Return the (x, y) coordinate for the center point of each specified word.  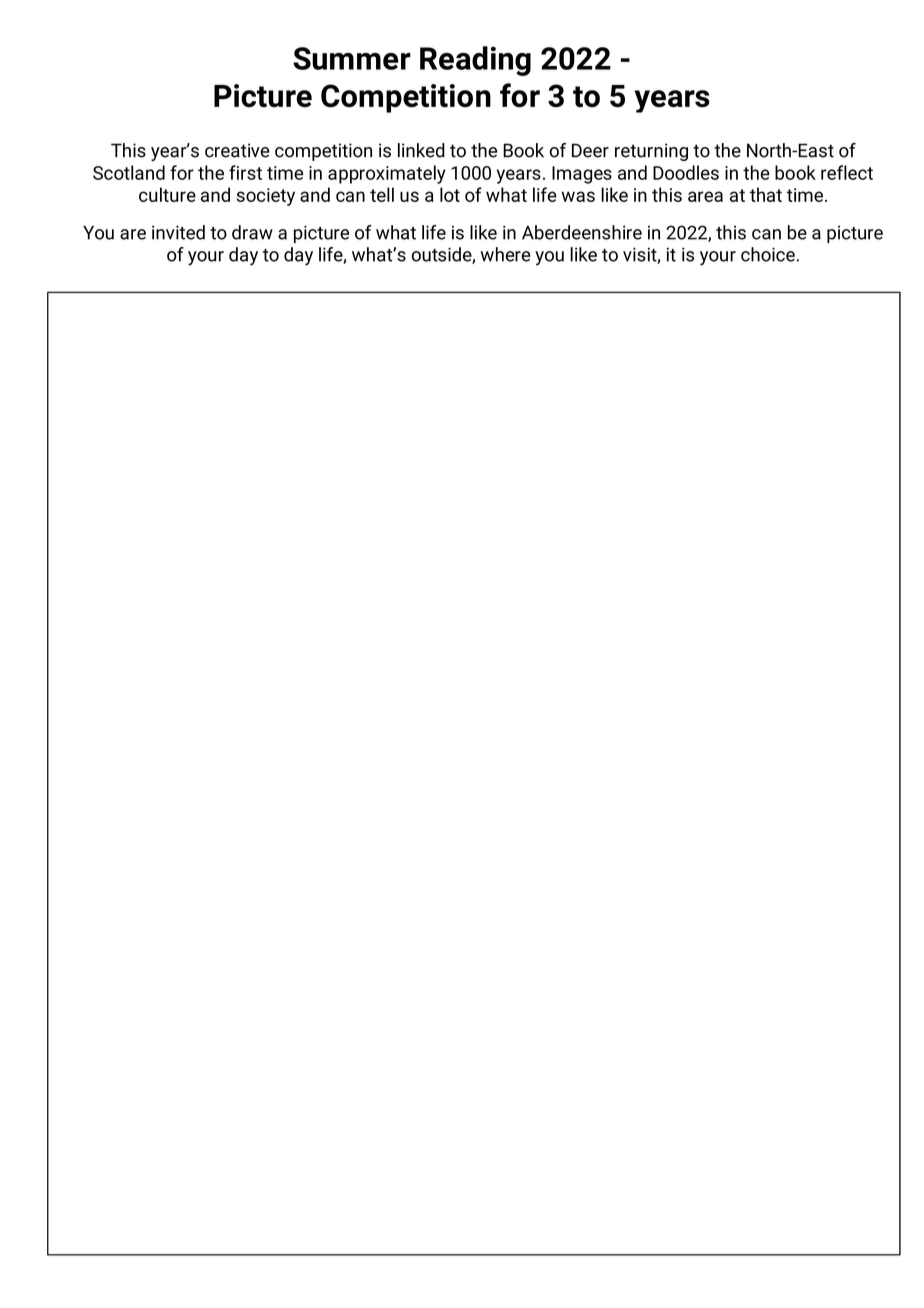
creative (237, 150)
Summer (352, 58)
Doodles (686, 172)
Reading (475, 61)
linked (421, 150)
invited (178, 232)
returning (651, 152)
